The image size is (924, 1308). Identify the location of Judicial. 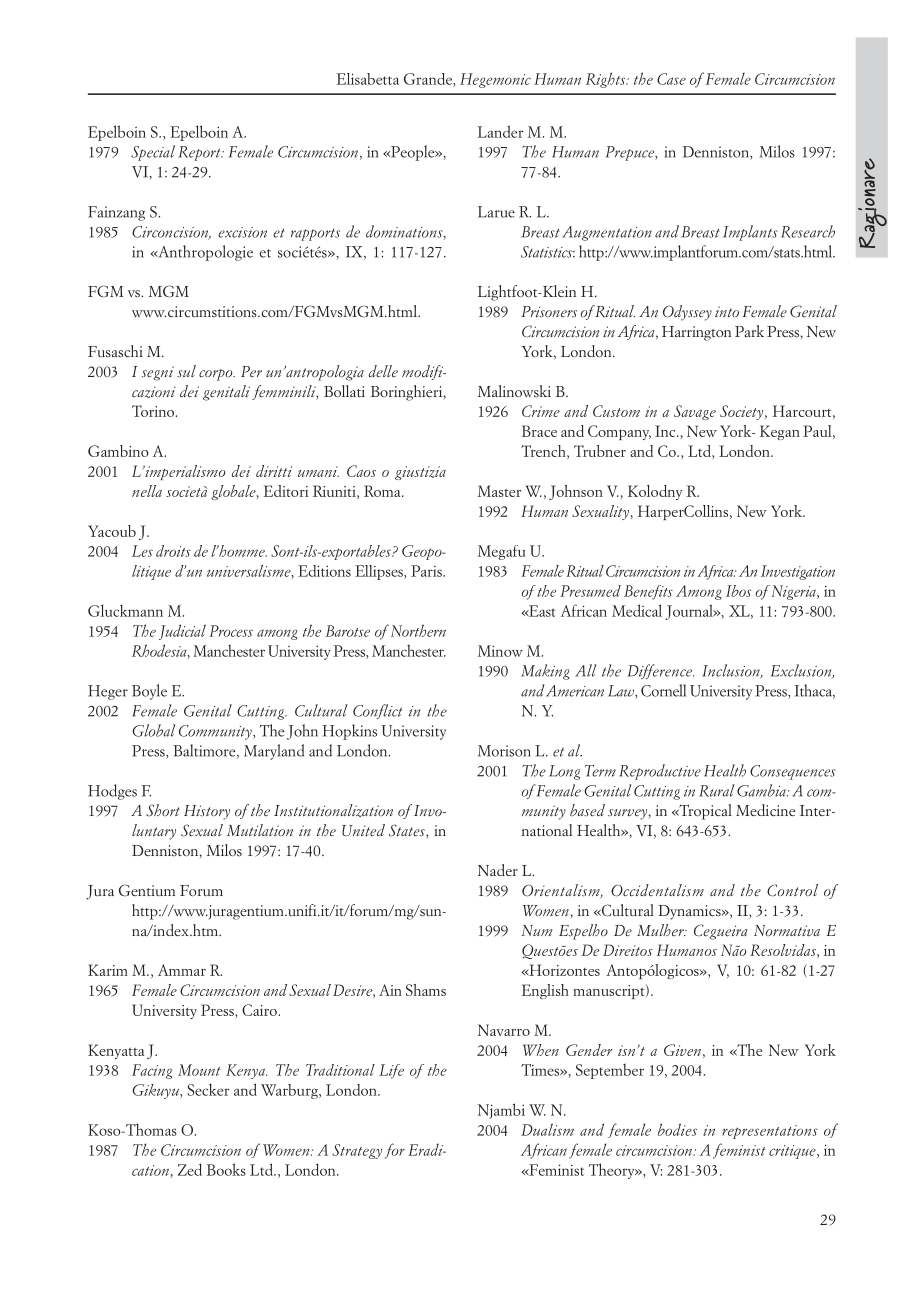
(182, 632).
